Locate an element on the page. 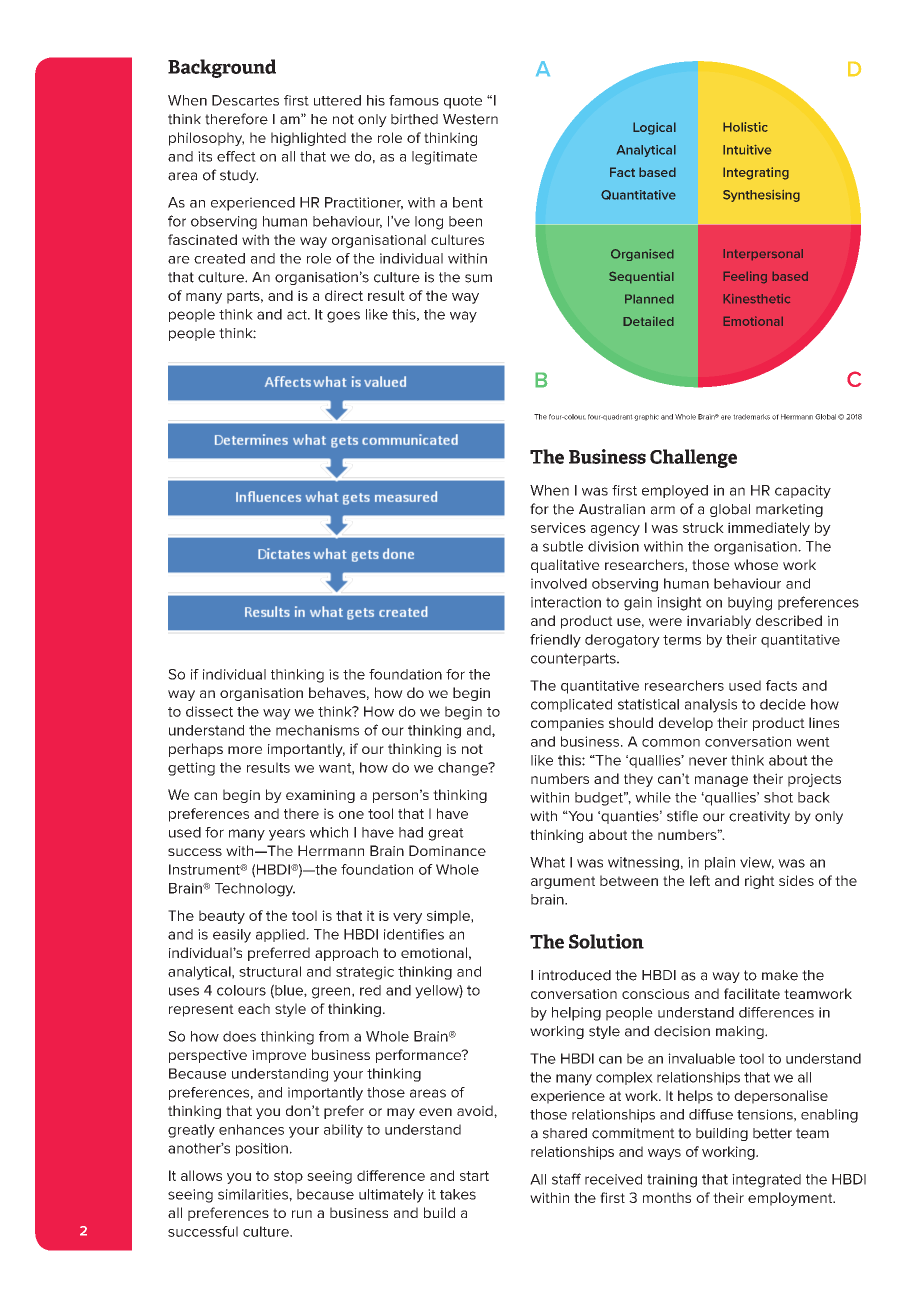 The image size is (924, 1308). effect is located at coordinates (236, 156).
